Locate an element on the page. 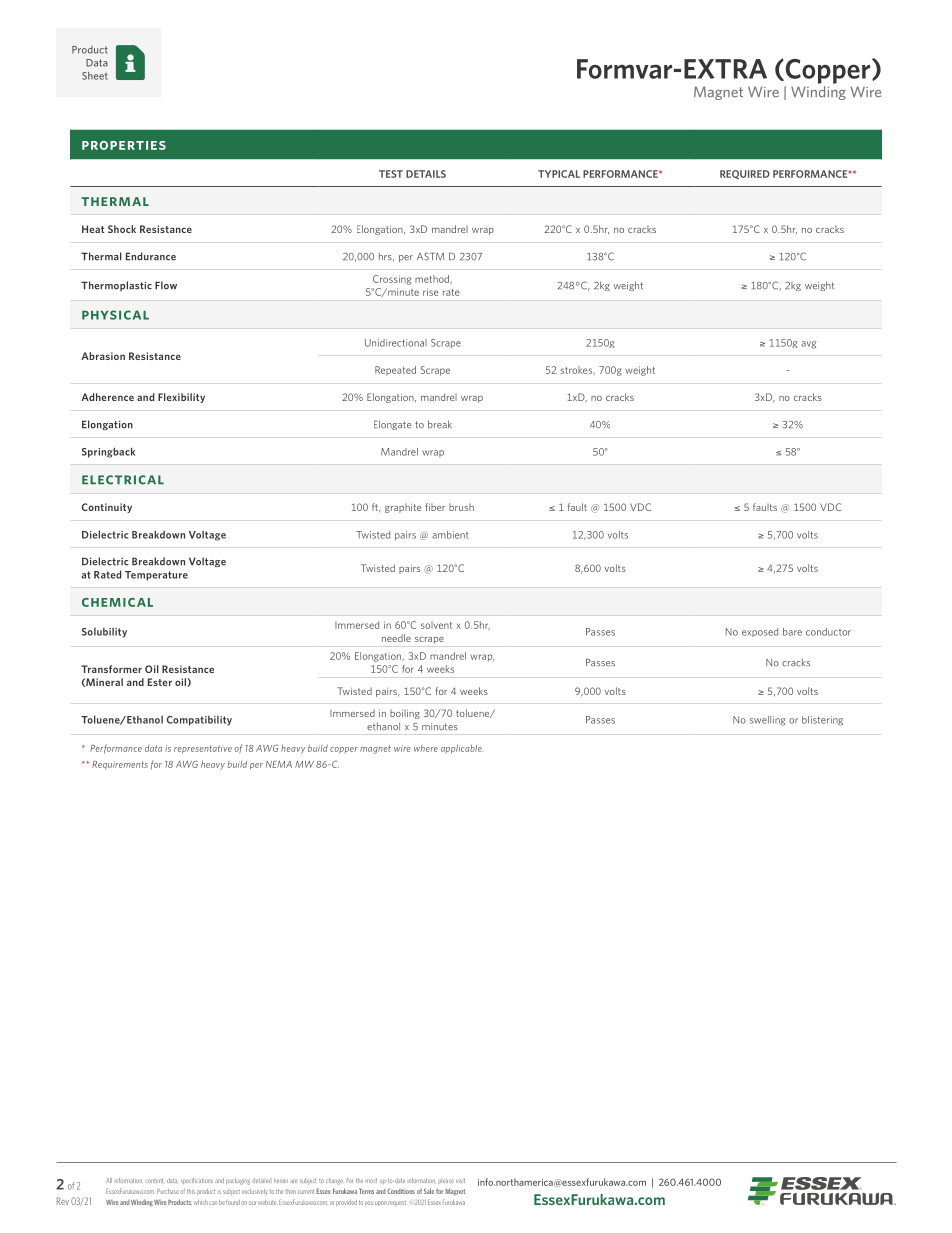  blistering is located at coordinates (822, 721).
